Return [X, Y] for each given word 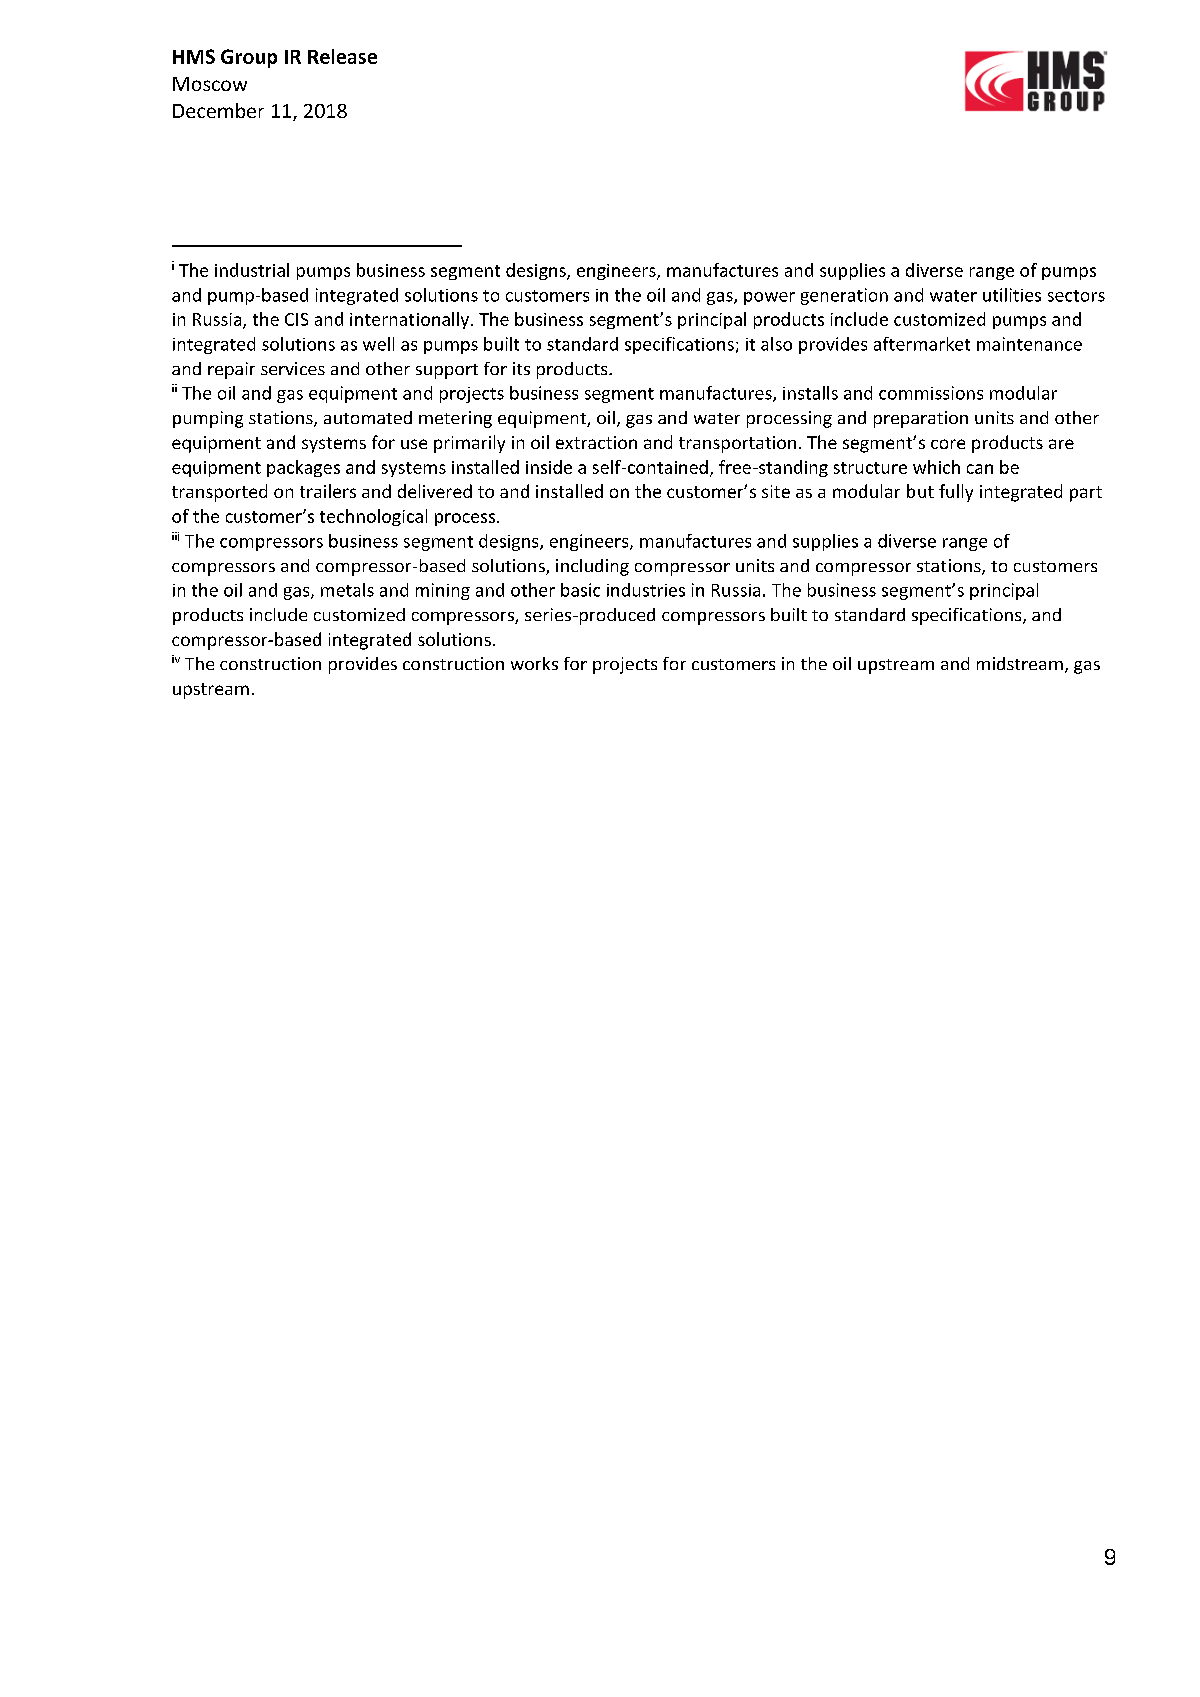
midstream [1020, 663]
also [776, 344]
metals [347, 590]
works [534, 663]
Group [249, 58]
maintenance [1029, 344]
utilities [1012, 295]
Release [342, 56]
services [293, 368]
